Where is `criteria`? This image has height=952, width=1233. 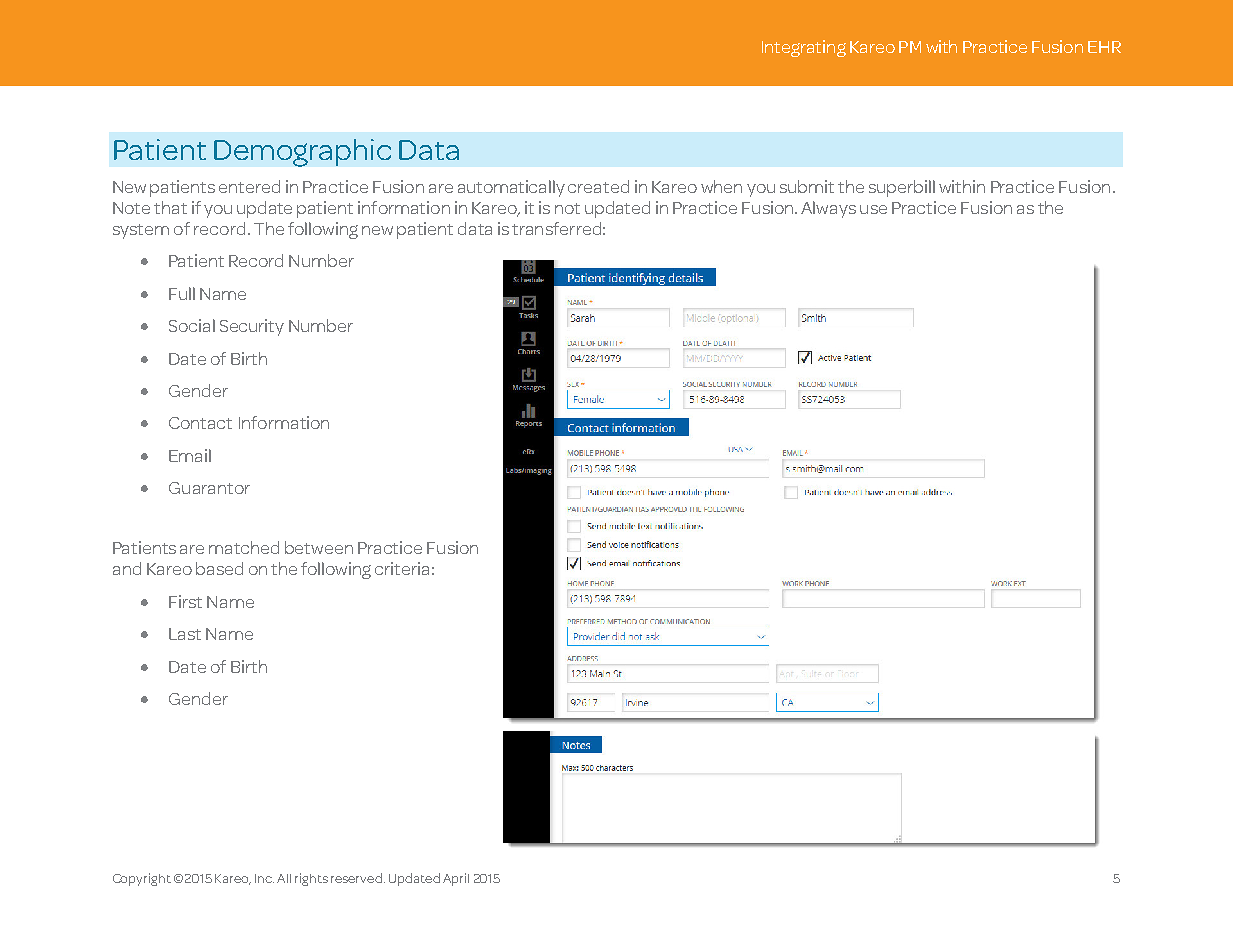
criteria is located at coordinates (402, 568).
